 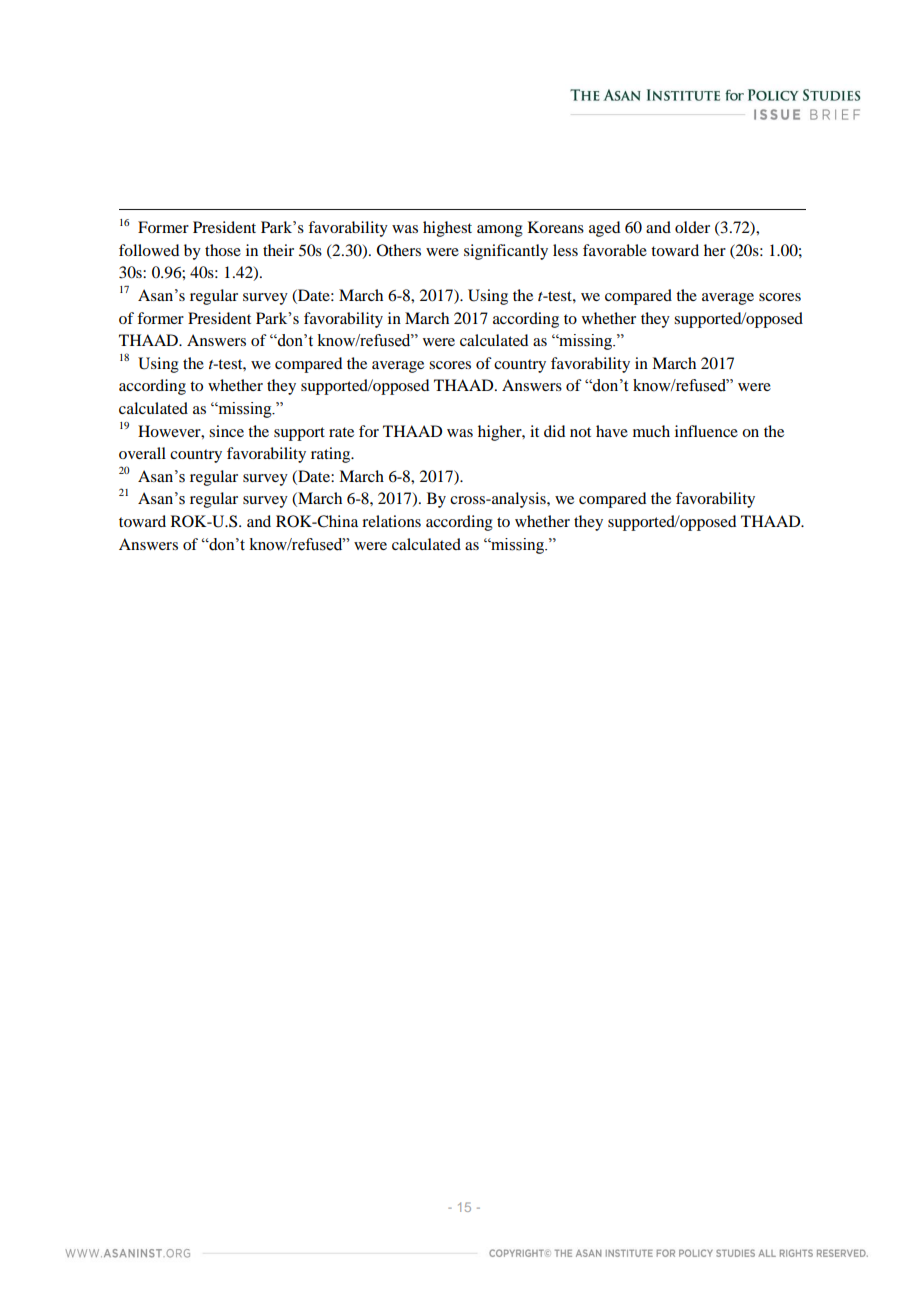 What do you see at coordinates (149, 250) in the page?
I see `followed` at bounding box center [149, 250].
